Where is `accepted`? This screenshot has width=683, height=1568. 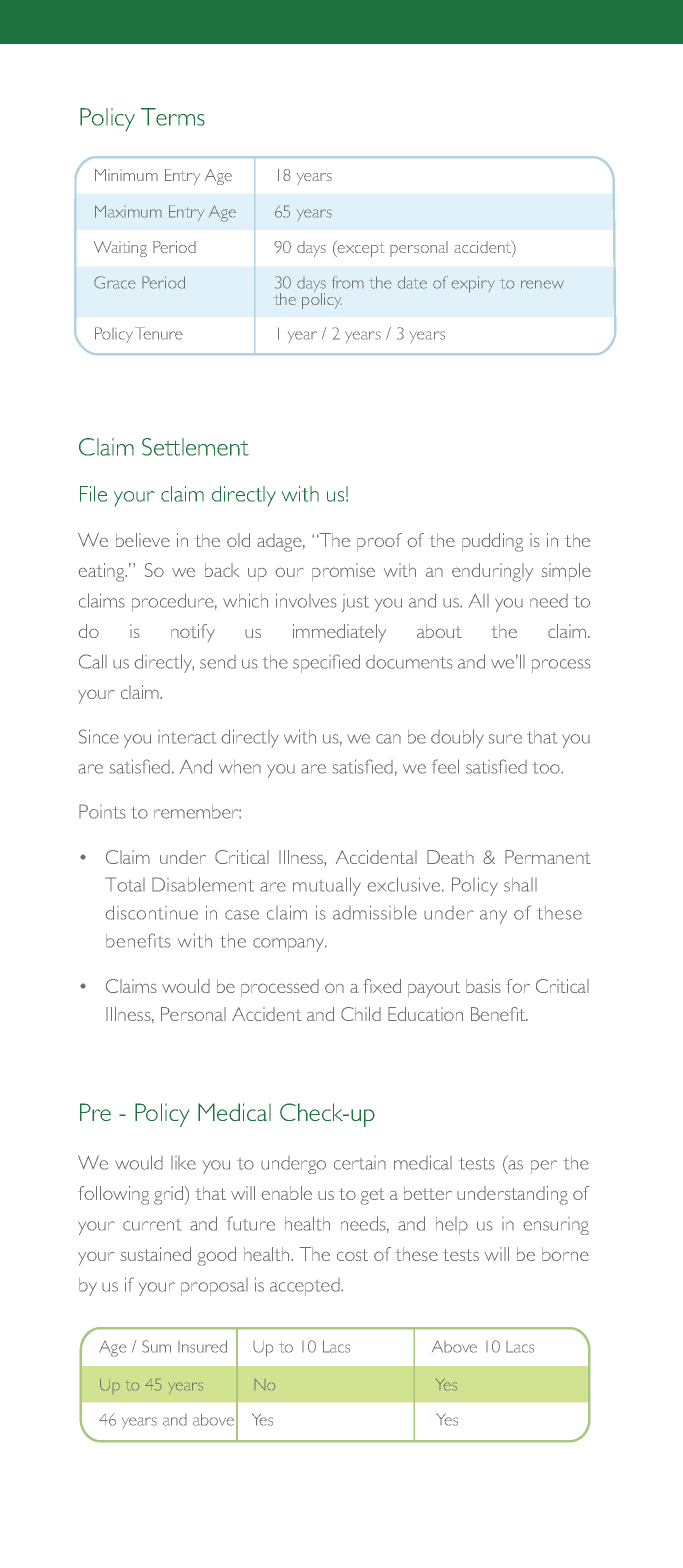
accepted is located at coordinates (306, 1287).
